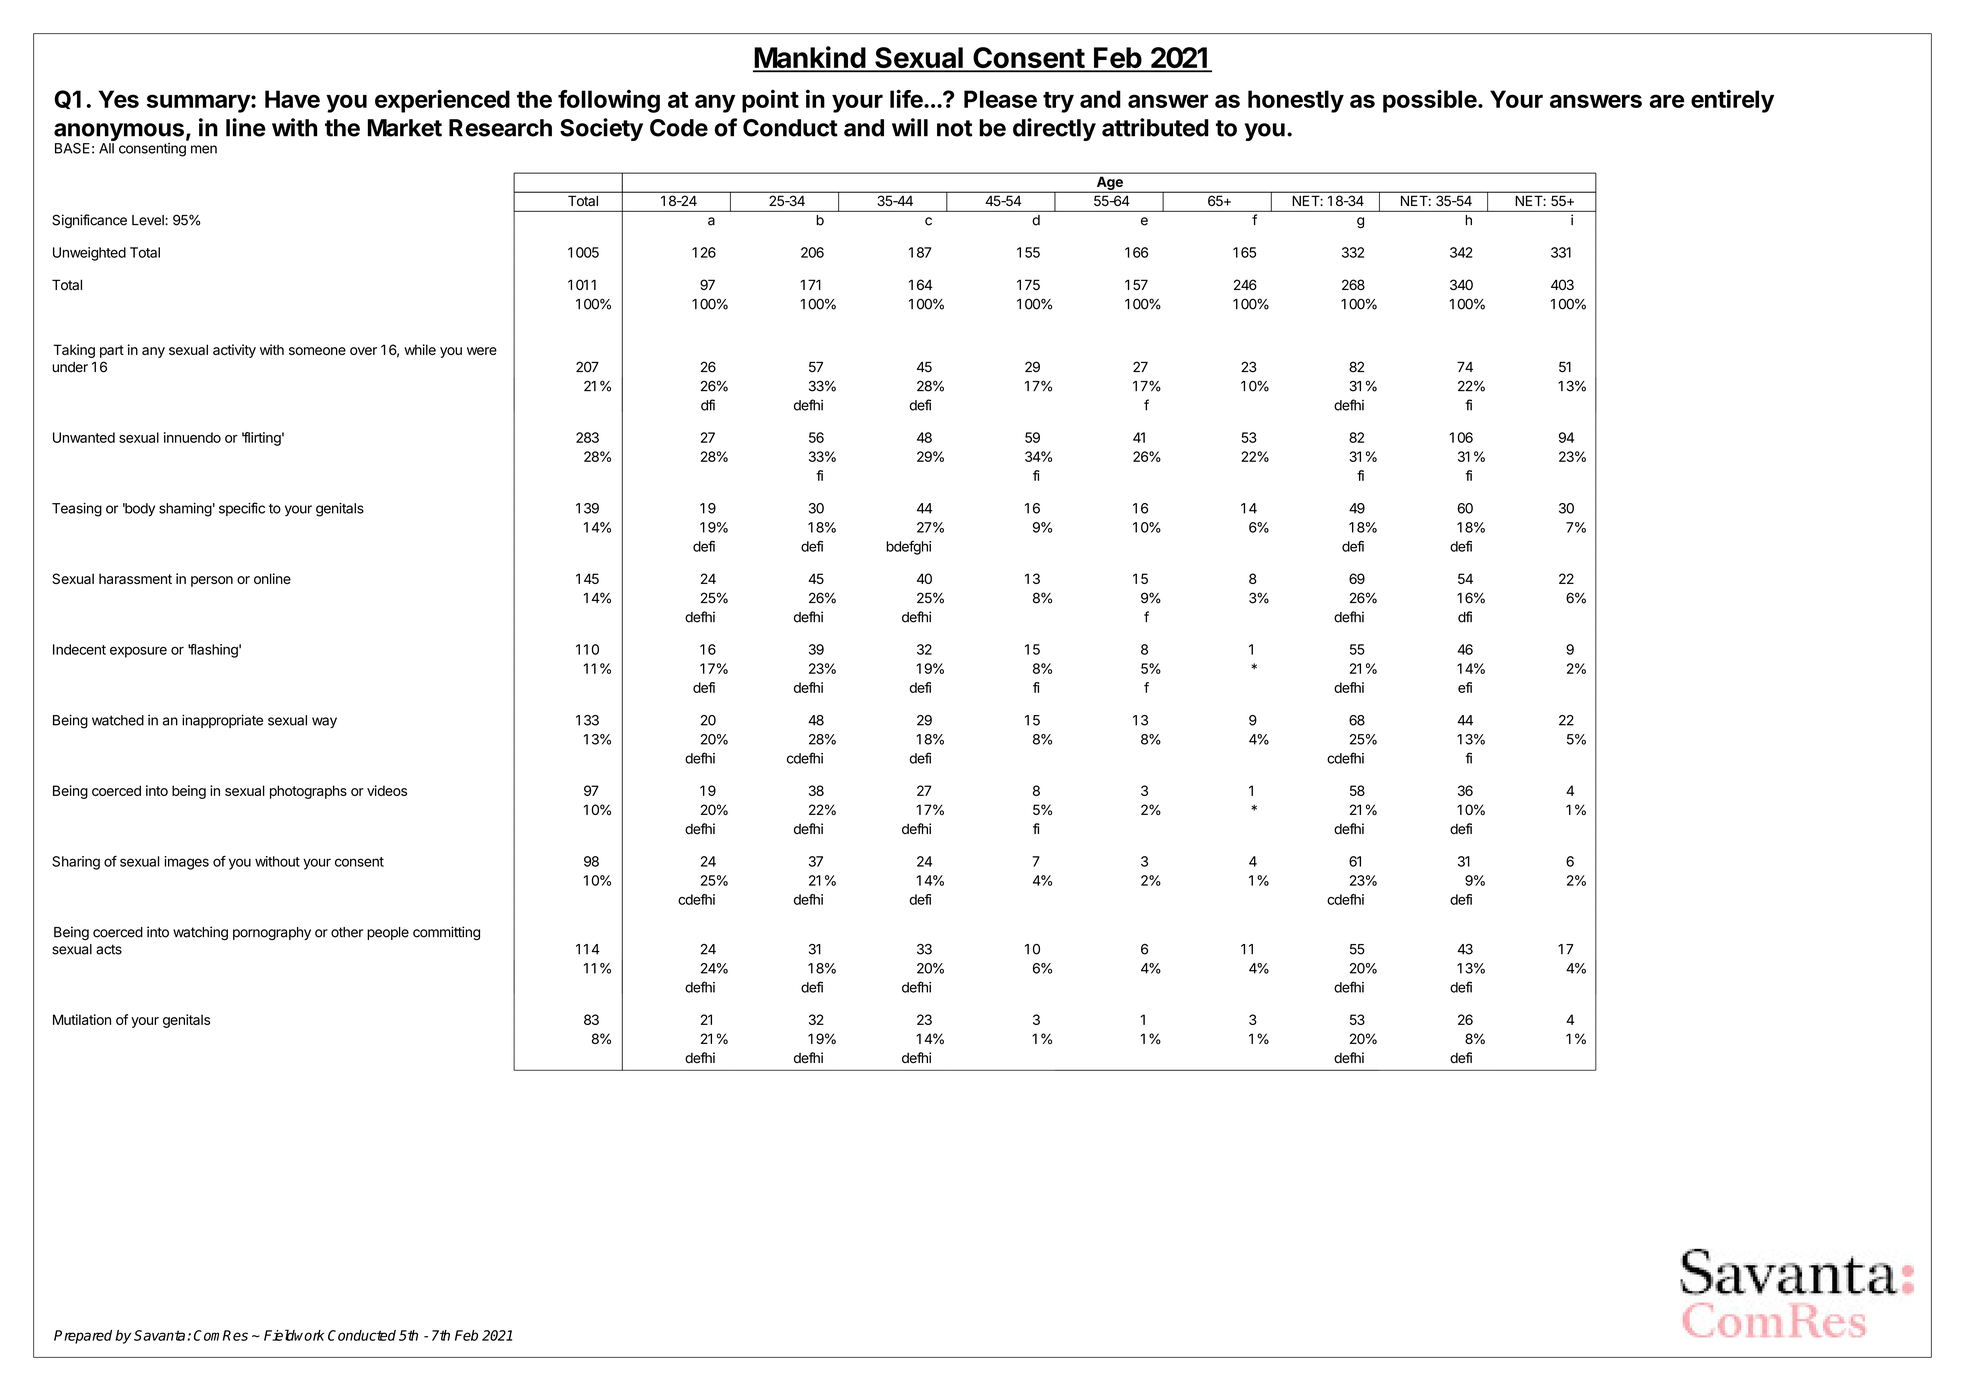  I want to click on specific, so click(242, 509).
